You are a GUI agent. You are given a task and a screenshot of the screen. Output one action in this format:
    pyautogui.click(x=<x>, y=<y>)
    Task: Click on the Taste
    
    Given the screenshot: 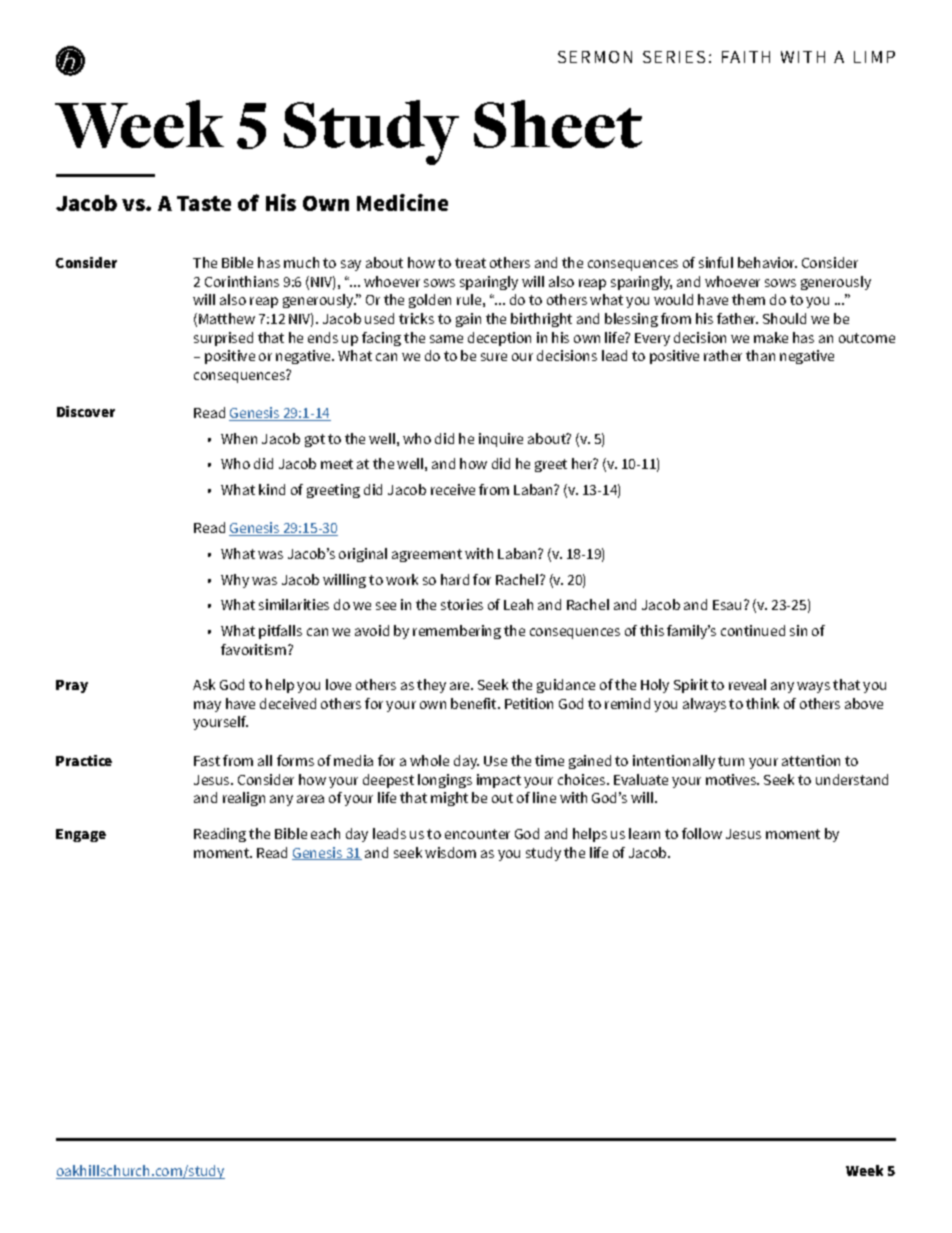 What is the action you would take?
    pyautogui.click(x=204, y=203)
